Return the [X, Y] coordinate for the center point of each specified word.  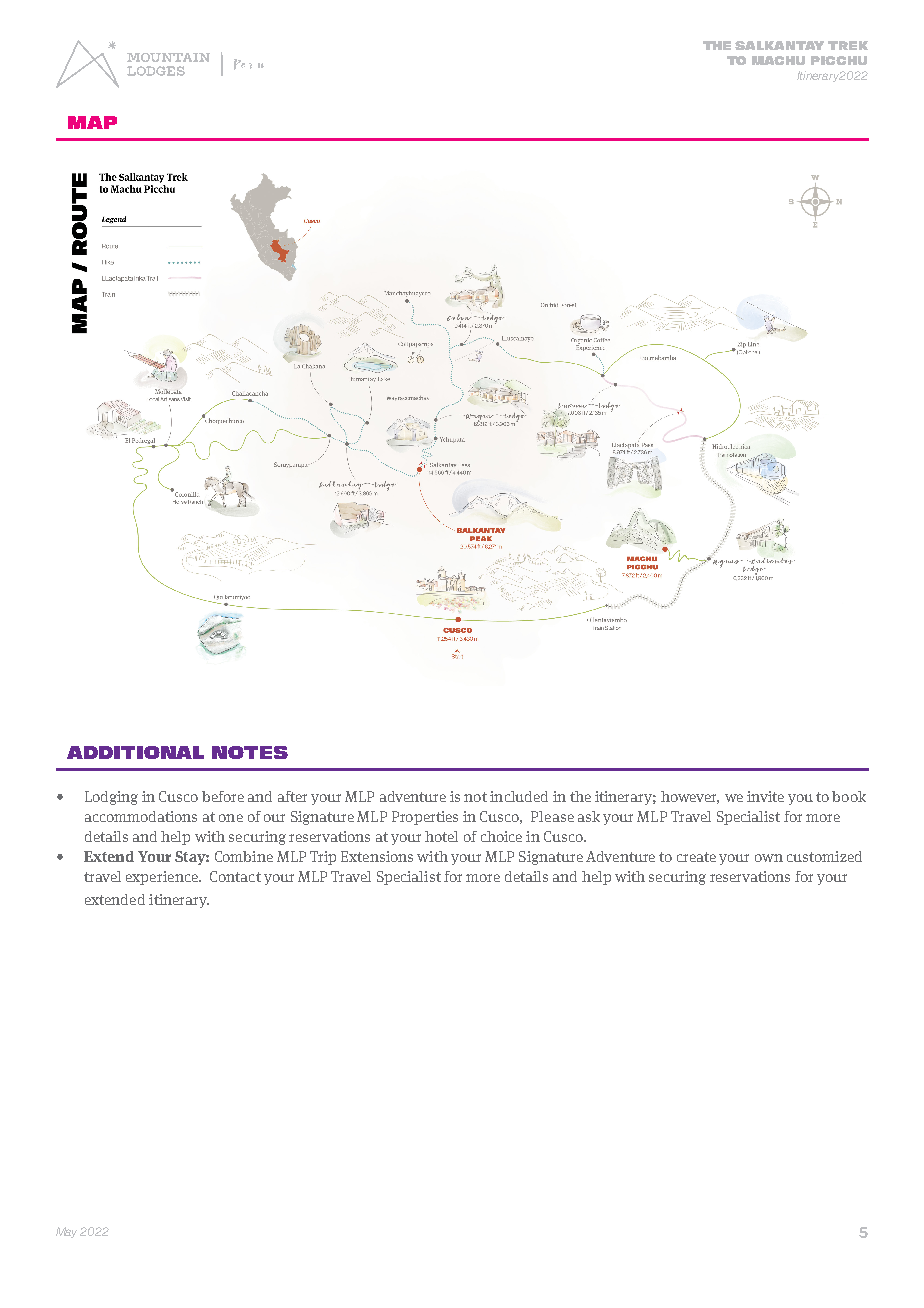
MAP [92, 122]
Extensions [377, 856]
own [769, 858]
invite [765, 796]
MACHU [778, 60]
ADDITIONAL [135, 752]
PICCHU [839, 60]
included [519, 796]
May [66, 1232]
